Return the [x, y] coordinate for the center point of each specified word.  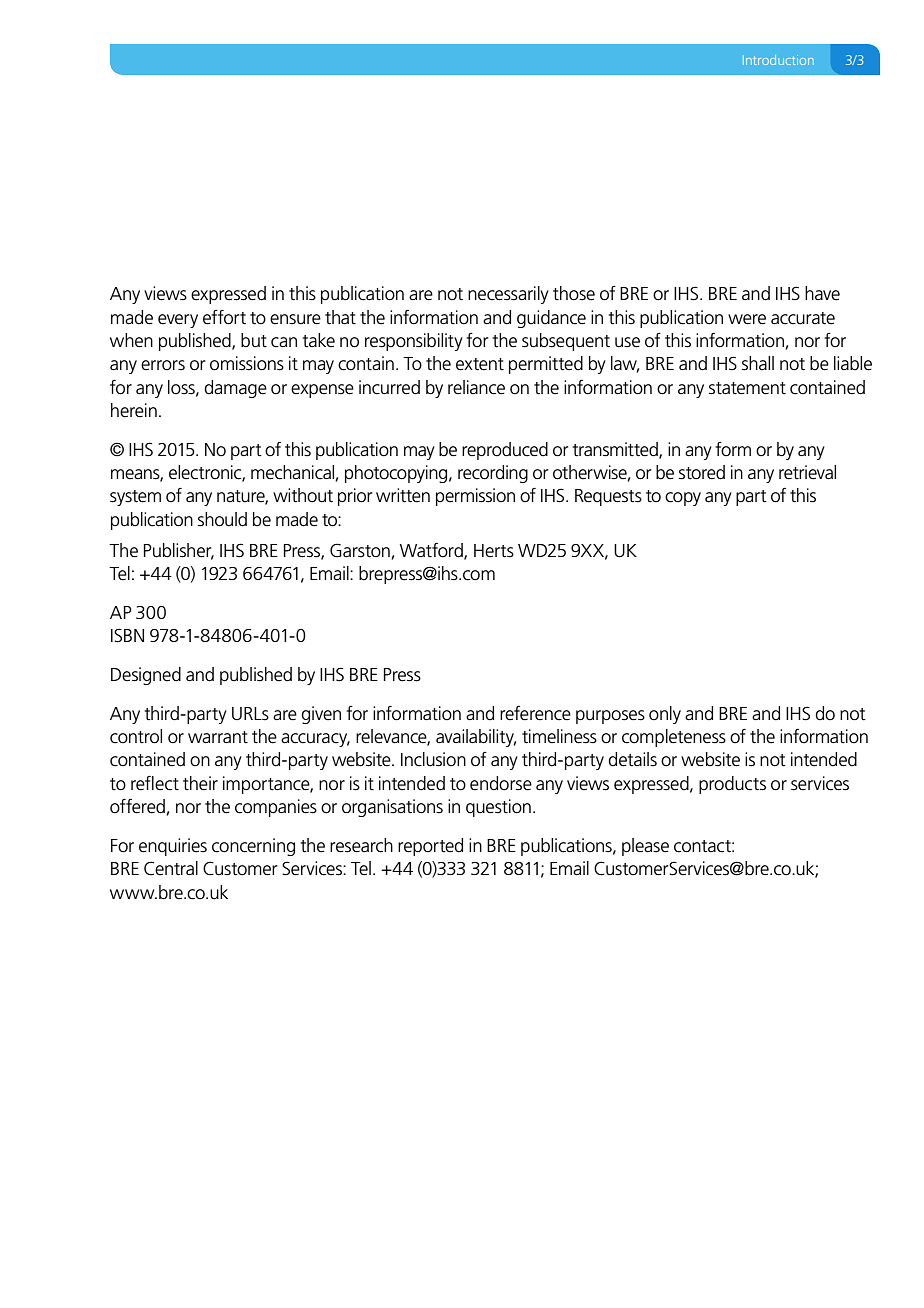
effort [224, 317]
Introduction [778, 60]
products [732, 785]
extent [480, 364]
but [254, 340]
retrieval [807, 472]
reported [430, 847]
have [822, 293]
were [747, 319]
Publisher [178, 551]
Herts [494, 551]
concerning [253, 847]
